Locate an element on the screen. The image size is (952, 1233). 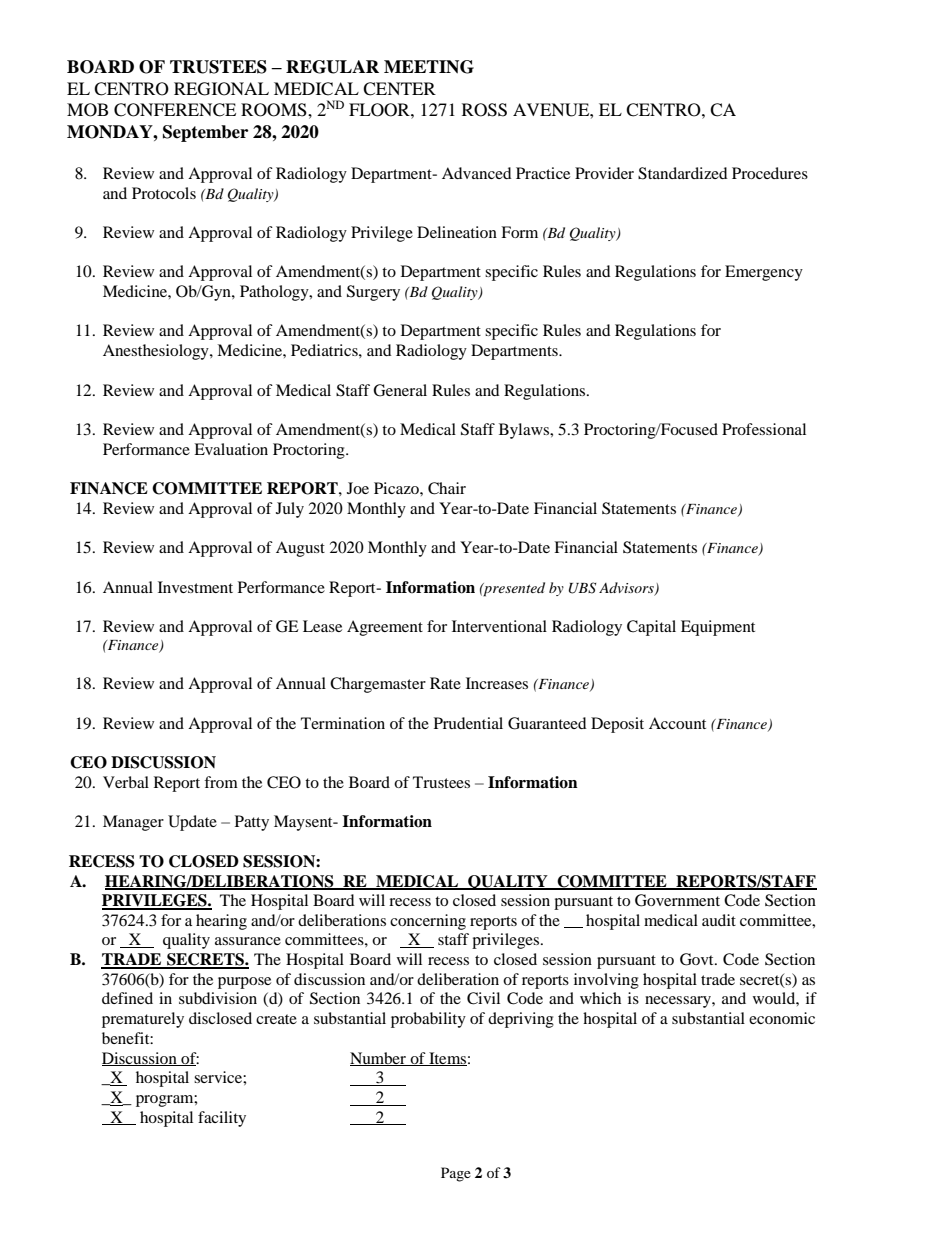
facility is located at coordinates (222, 1119).
